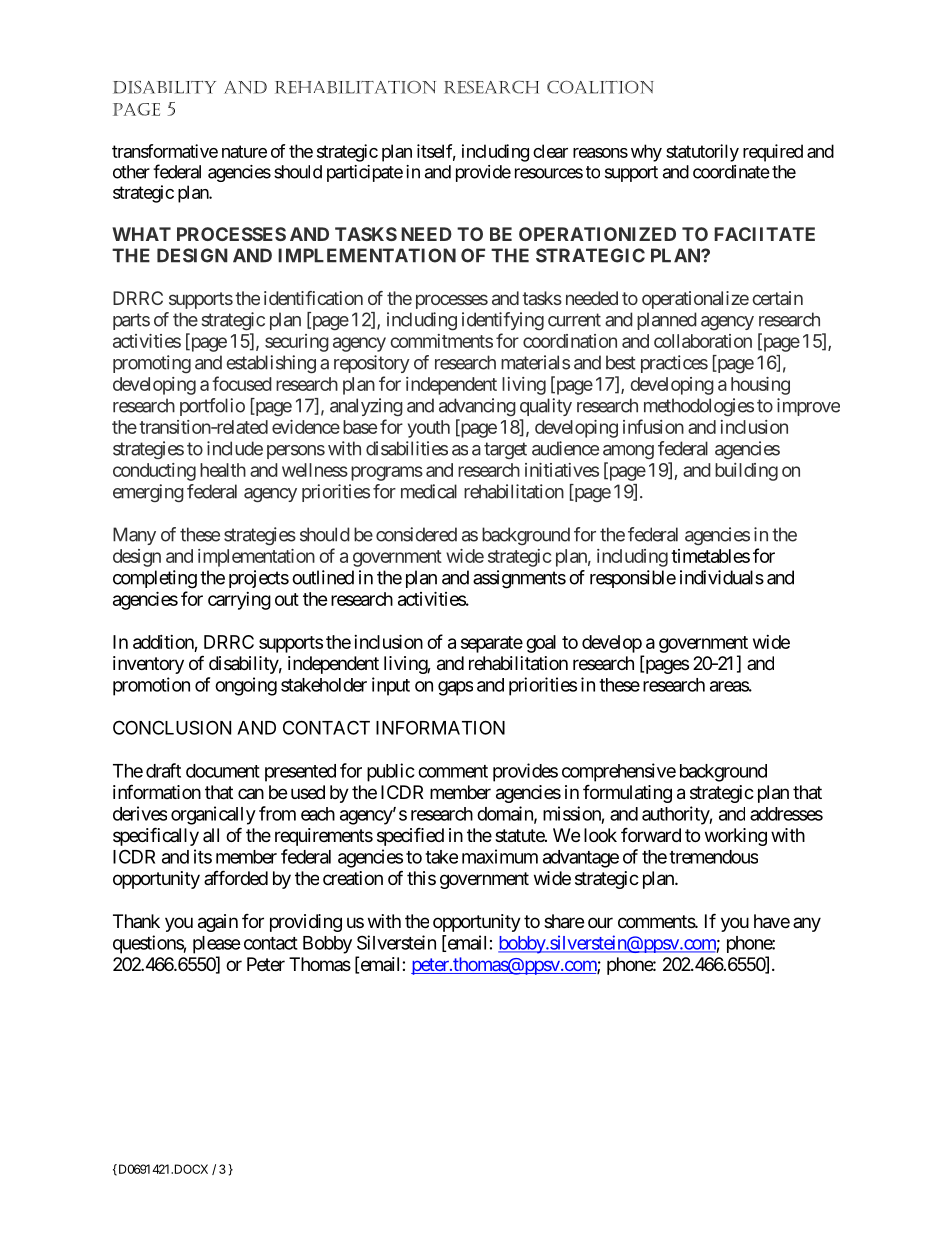 The height and width of the image is (1233, 952). Describe the element at coordinates (702, 153) in the image. I see `statutorily` at that location.
